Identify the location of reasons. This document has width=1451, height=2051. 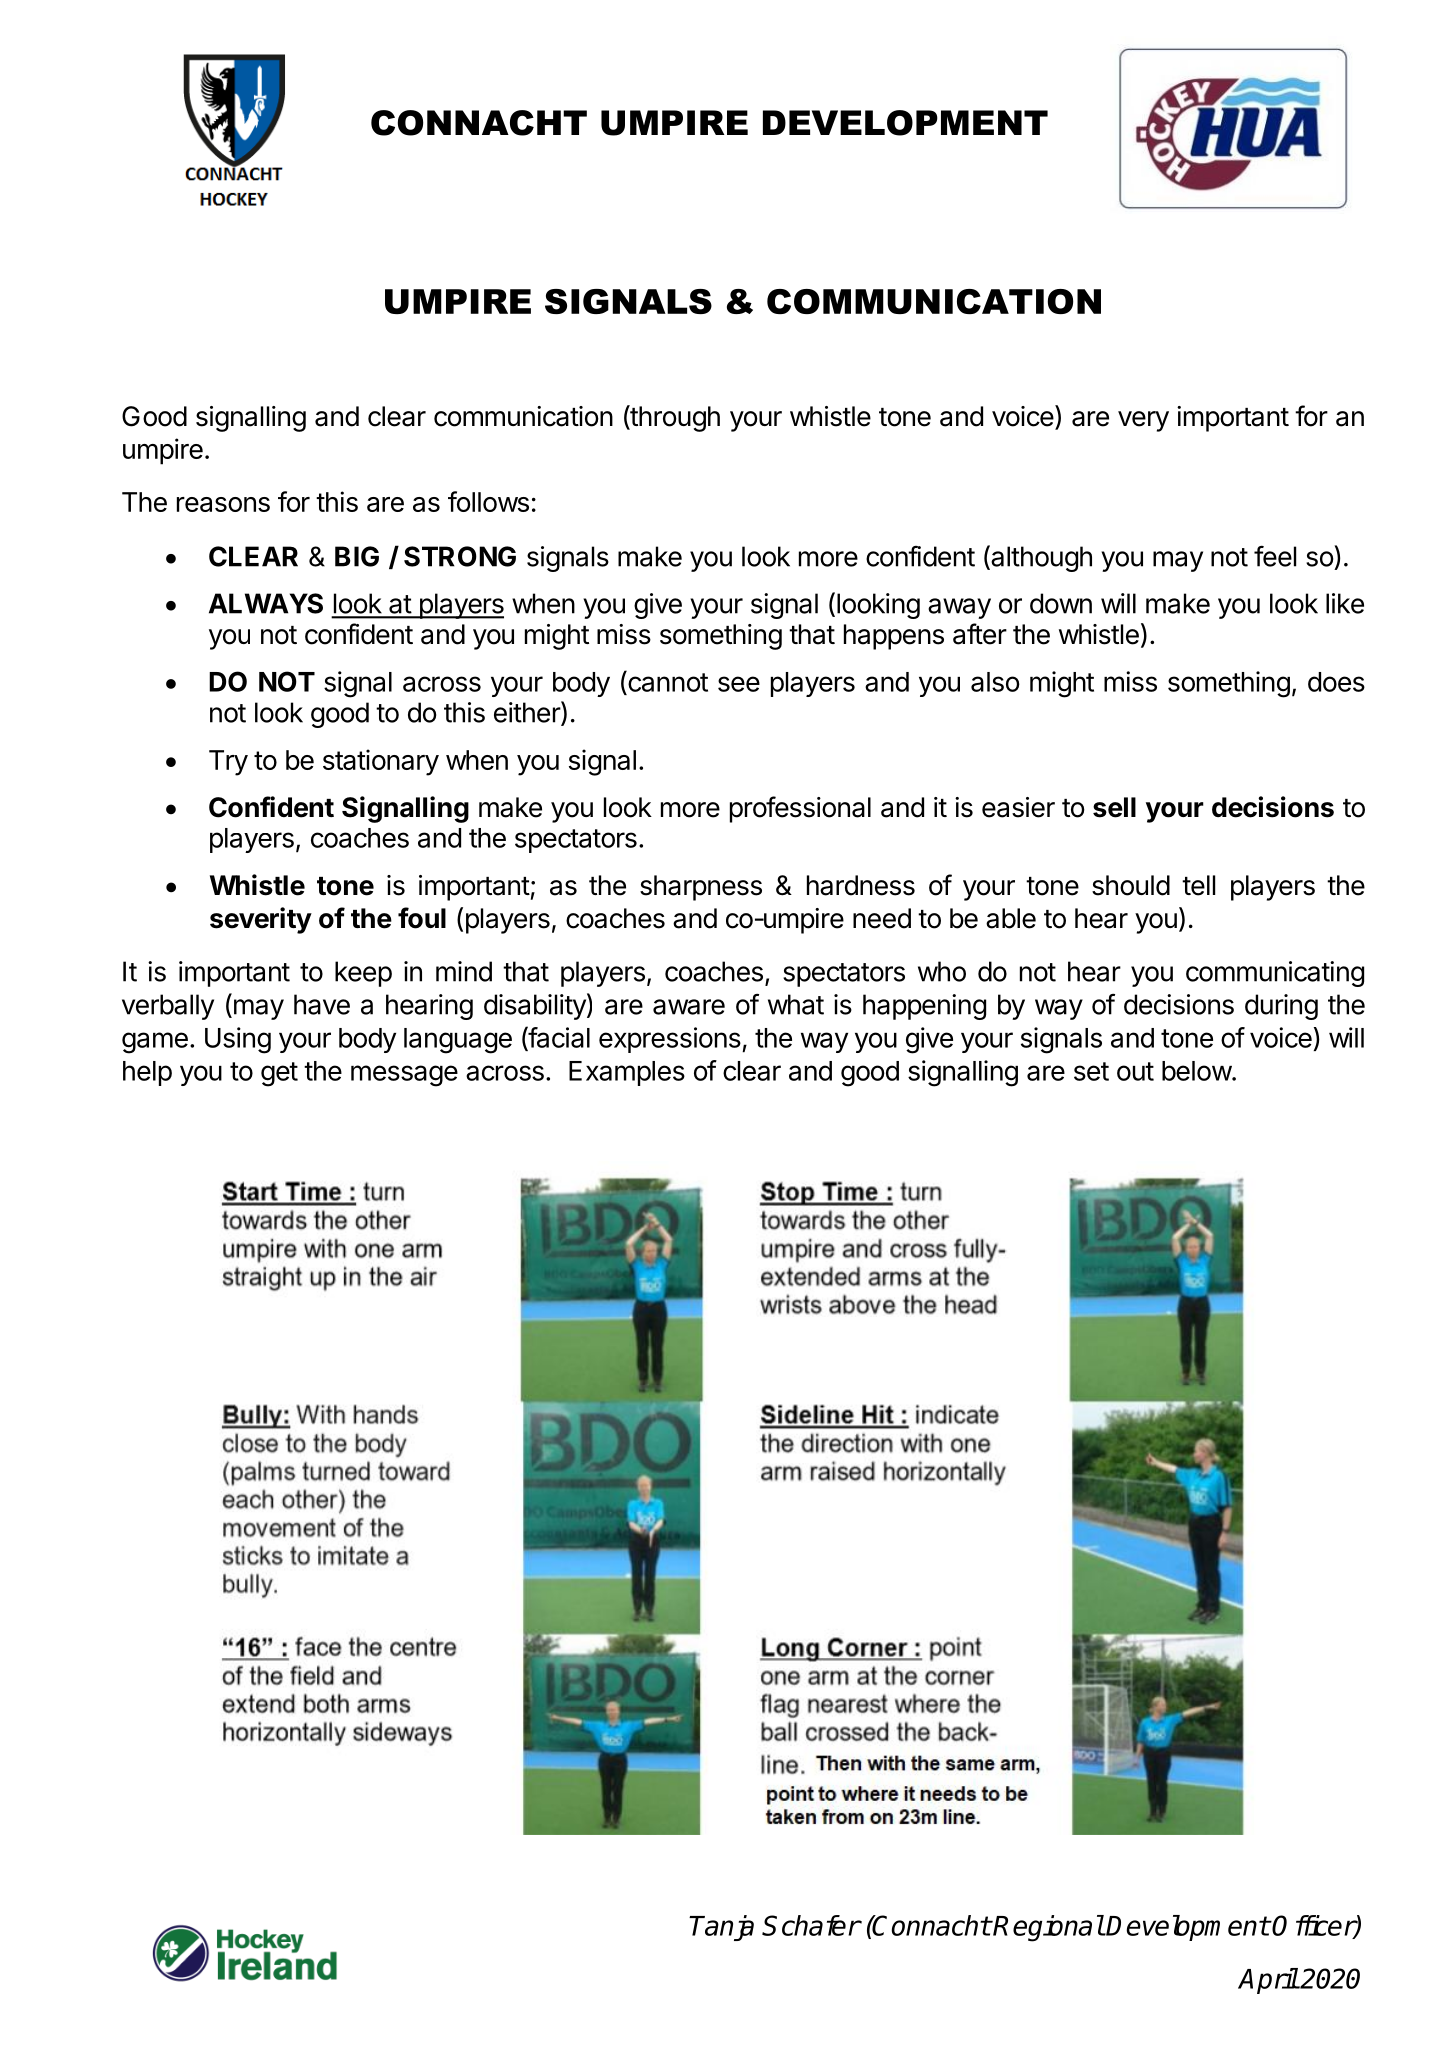
(223, 504).
